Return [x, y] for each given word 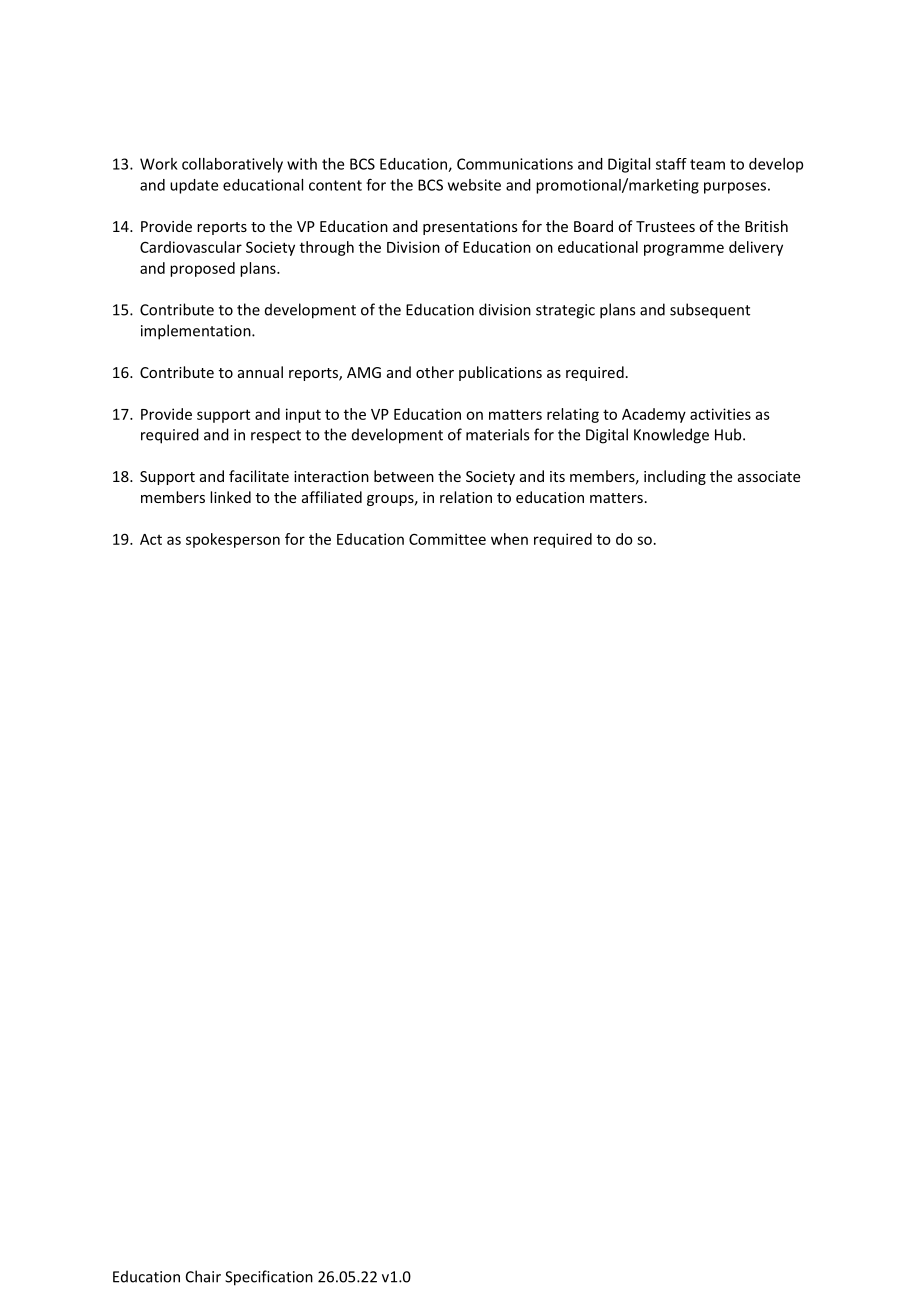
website [474, 185]
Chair [203, 1276]
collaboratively [232, 165]
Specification [269, 1278]
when [509, 539]
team [707, 164]
